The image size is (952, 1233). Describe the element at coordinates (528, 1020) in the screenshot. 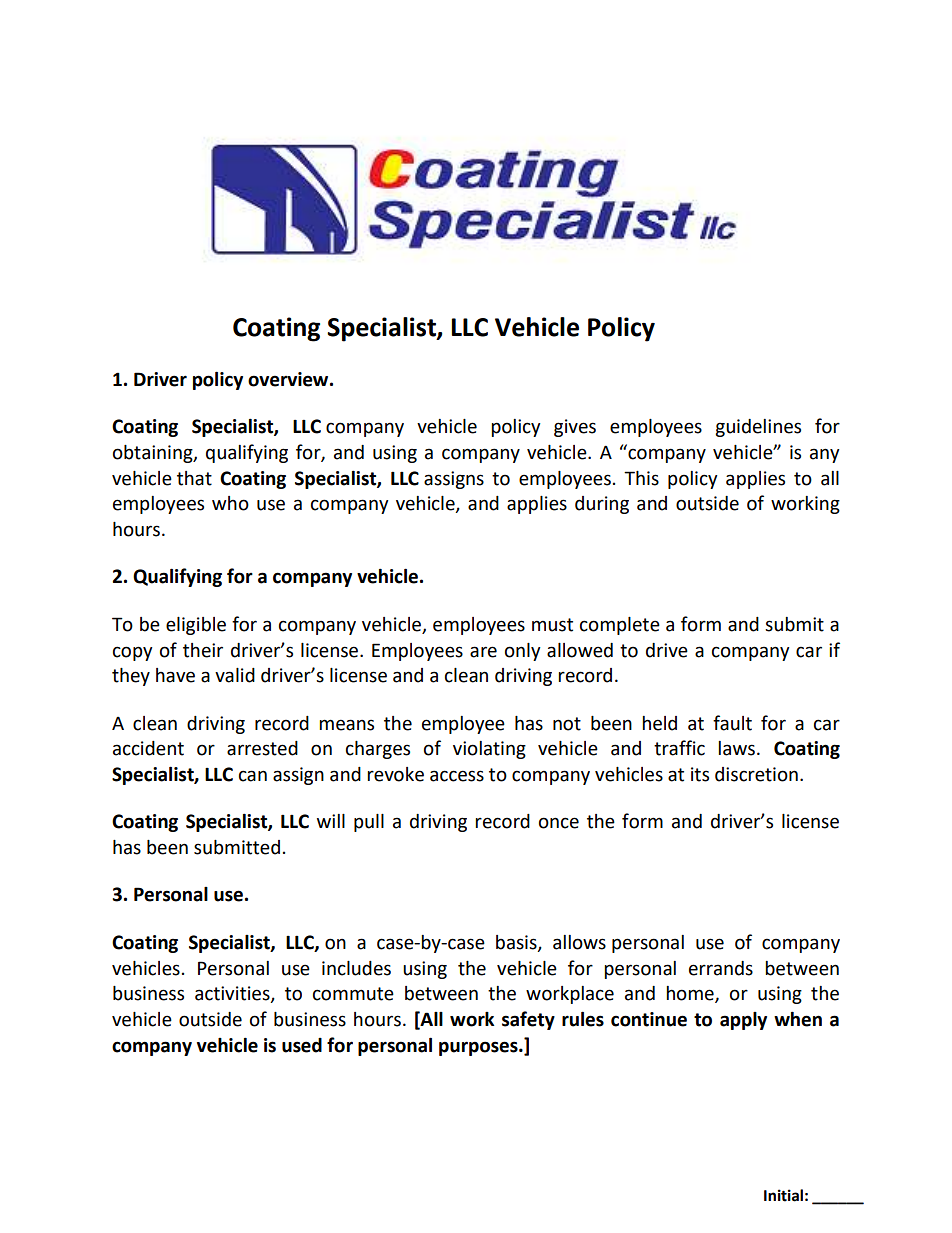

I see `safety` at that location.
